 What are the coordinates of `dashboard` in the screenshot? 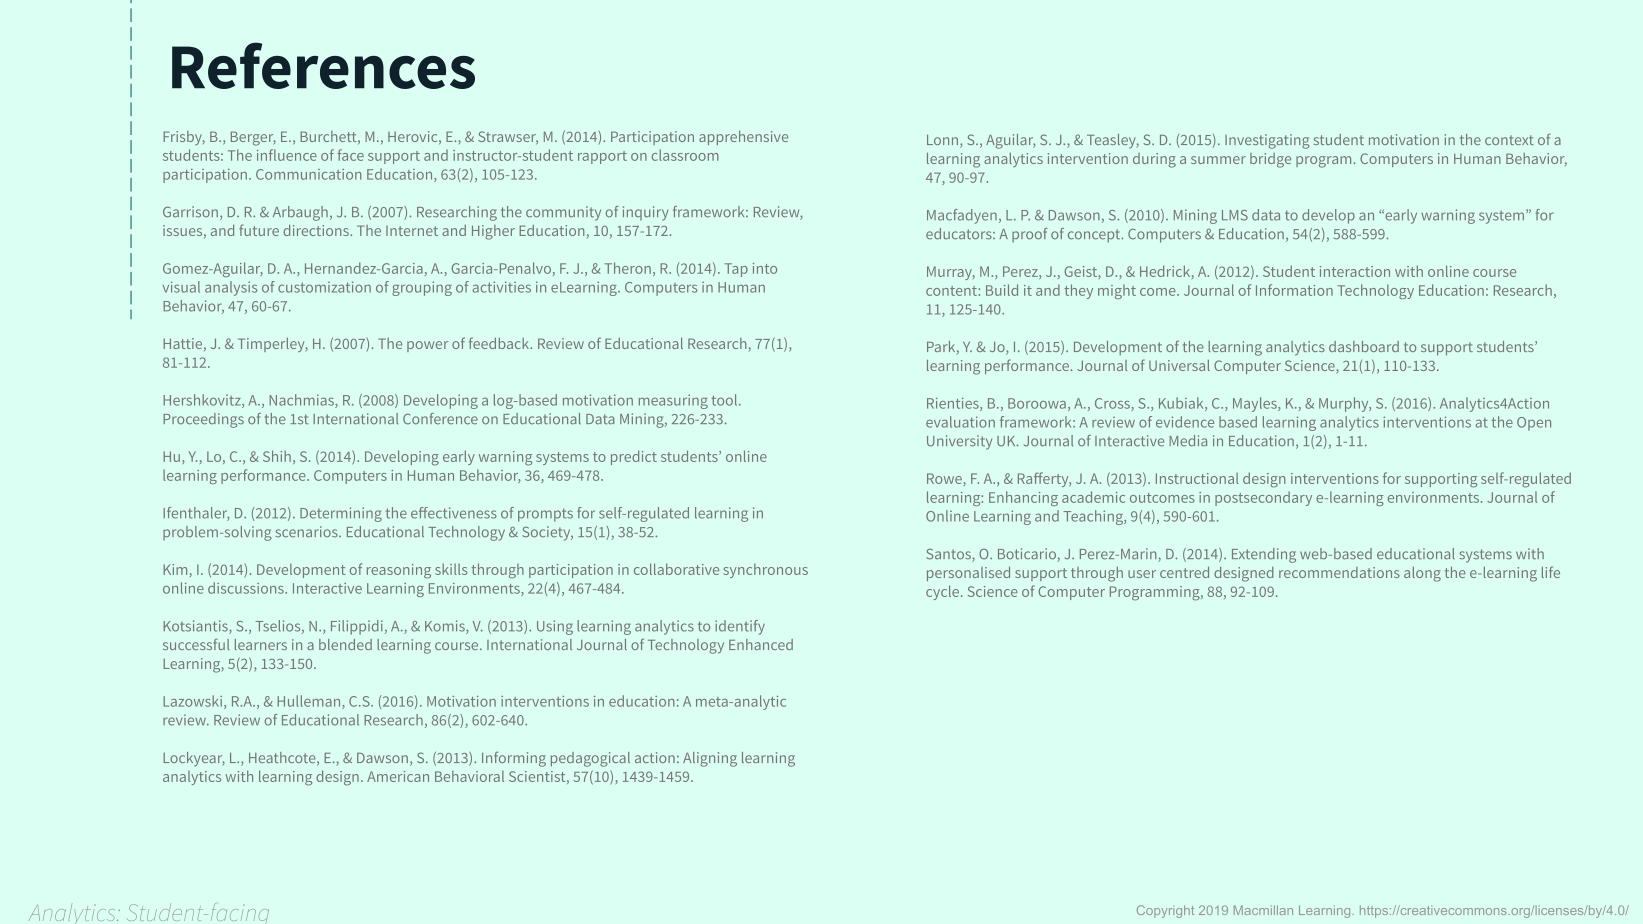 It's located at (1364, 346).
